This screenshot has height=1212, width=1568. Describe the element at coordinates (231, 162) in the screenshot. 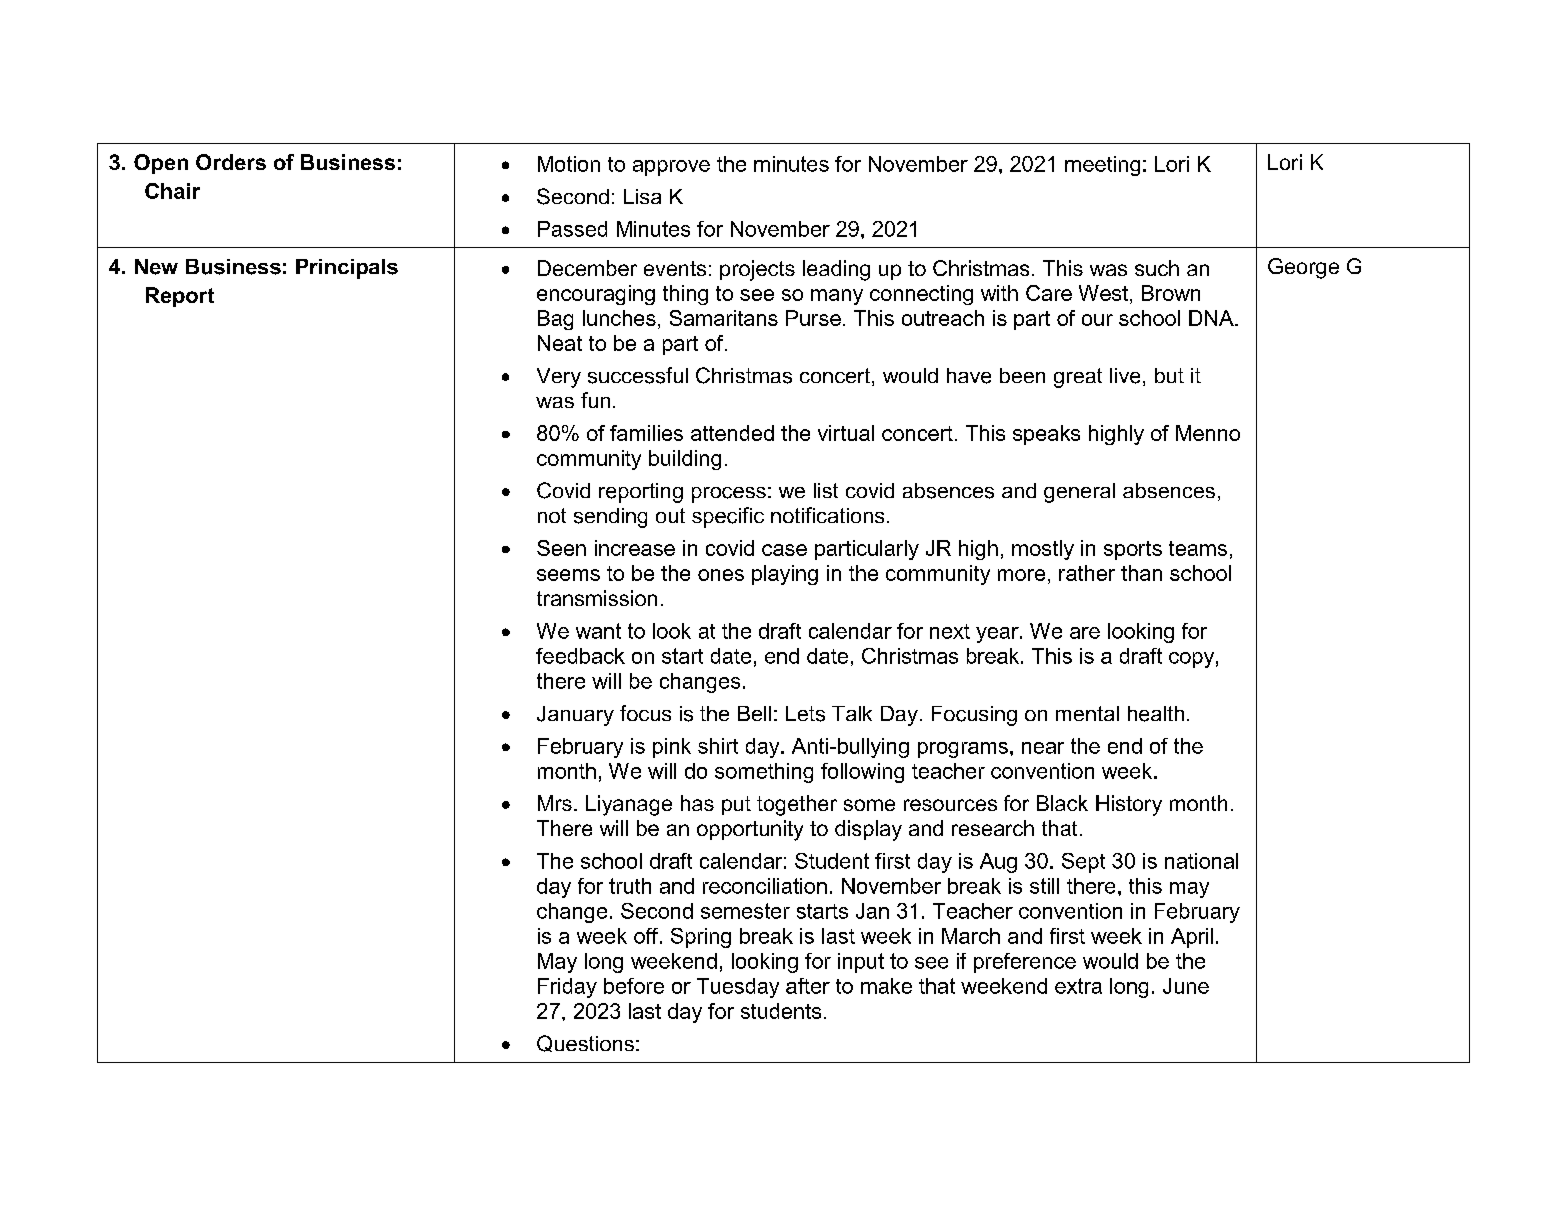

I see `Orders` at that location.
